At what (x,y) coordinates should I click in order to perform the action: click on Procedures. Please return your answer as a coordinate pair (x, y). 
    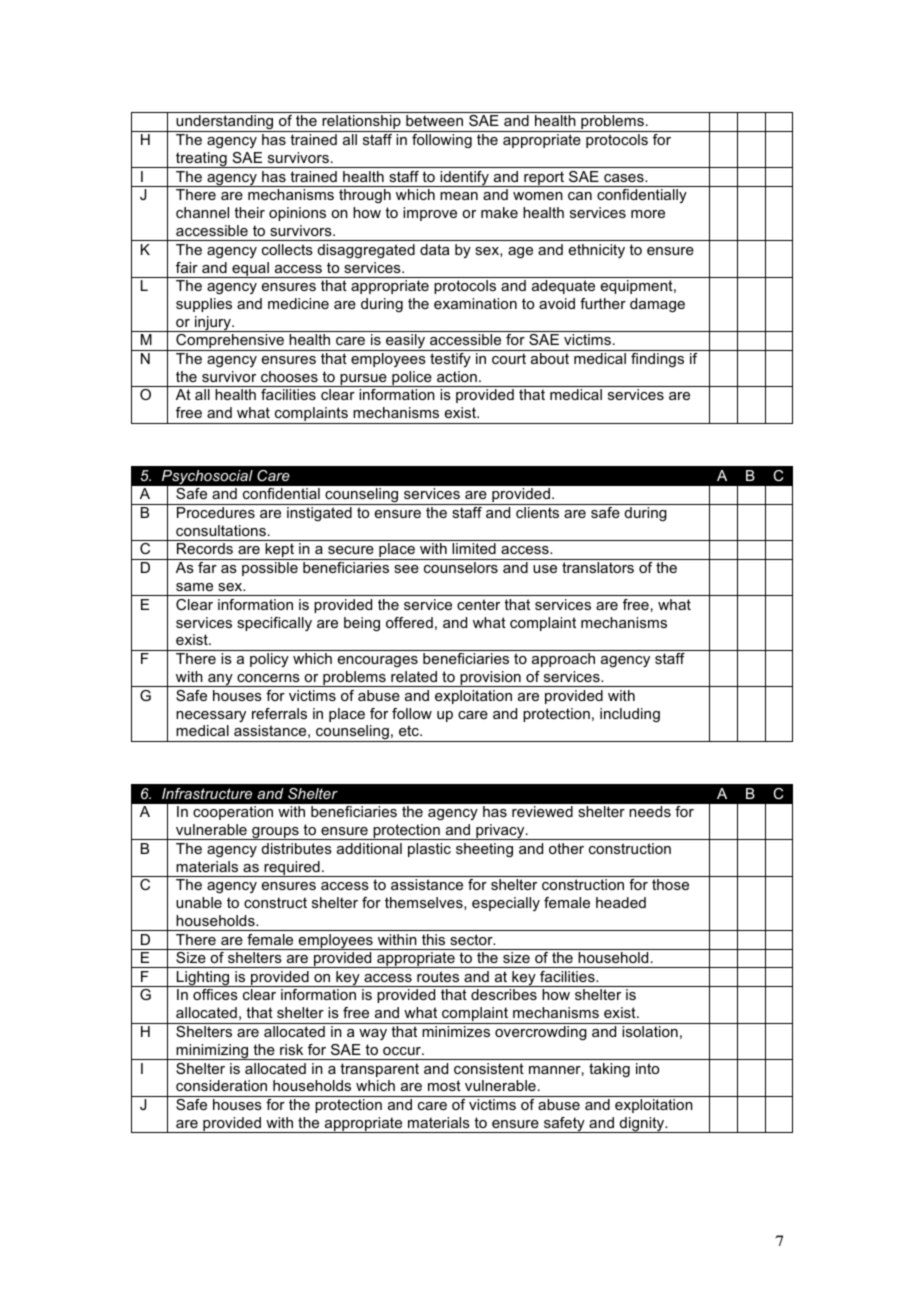
    Looking at the image, I should click on (216, 512).
